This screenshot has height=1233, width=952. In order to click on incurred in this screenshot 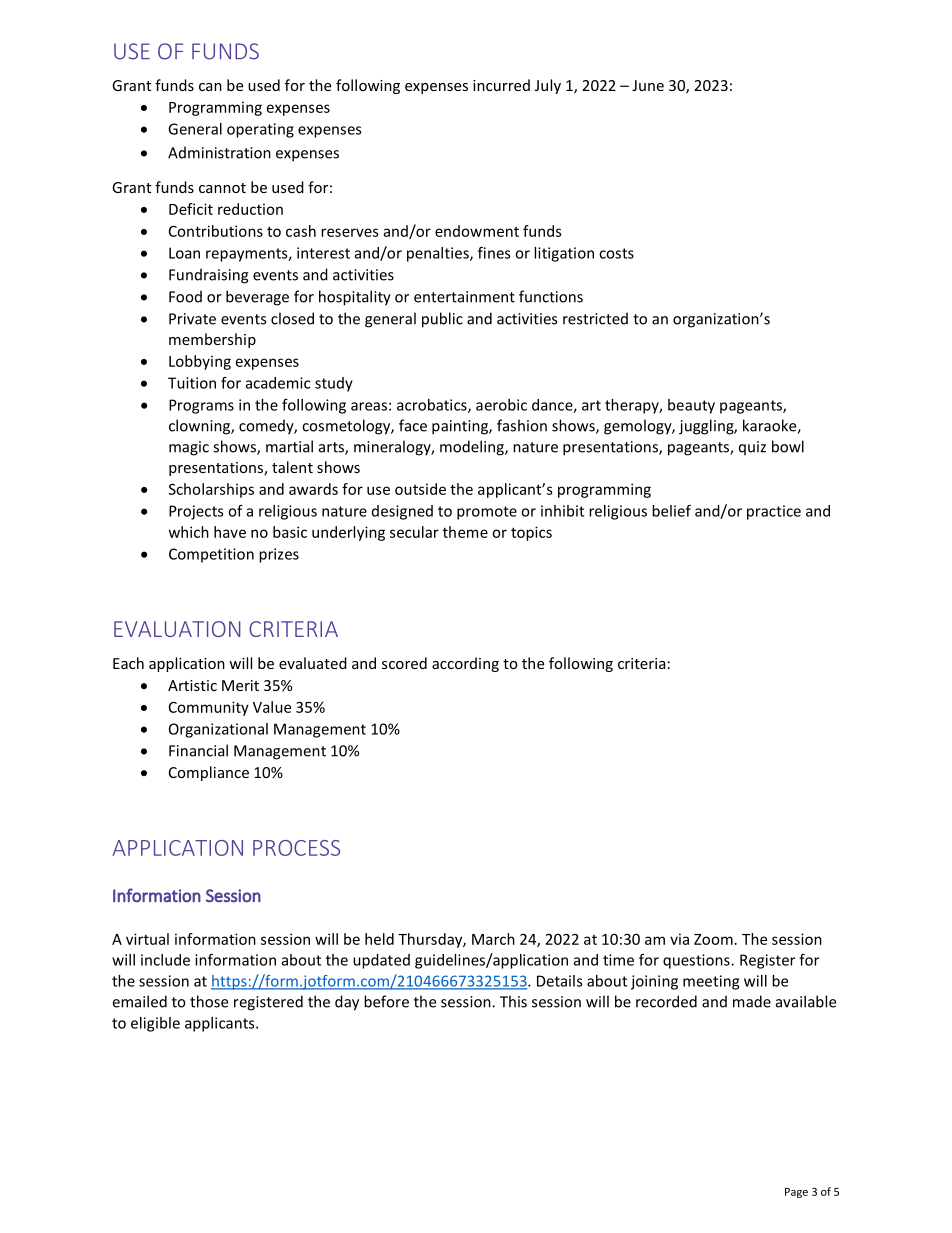, I will do `click(501, 85)`.
